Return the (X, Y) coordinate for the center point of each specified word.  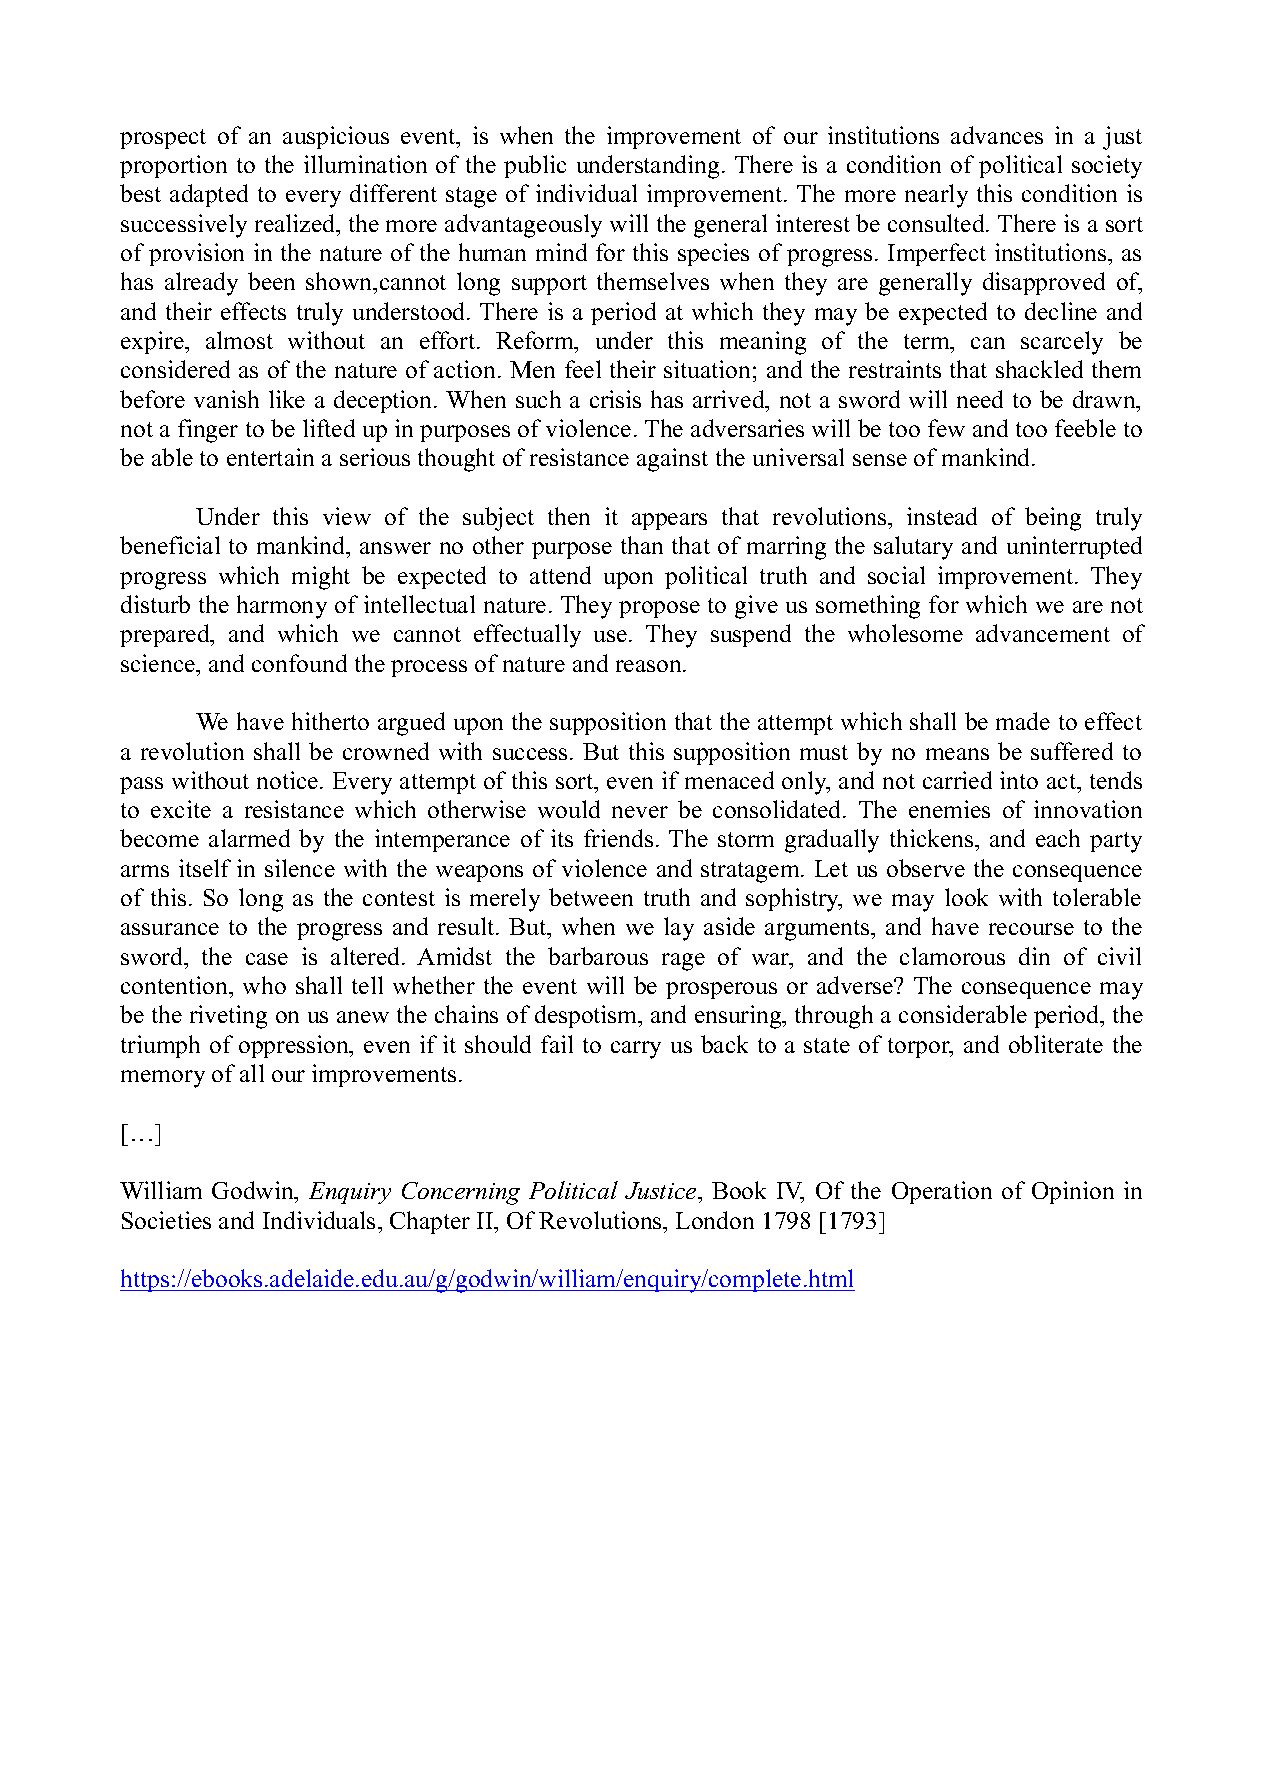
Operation (942, 1192)
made (1023, 721)
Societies (166, 1220)
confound (299, 663)
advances (997, 135)
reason (650, 666)
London (715, 1220)
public (535, 166)
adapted (209, 195)
